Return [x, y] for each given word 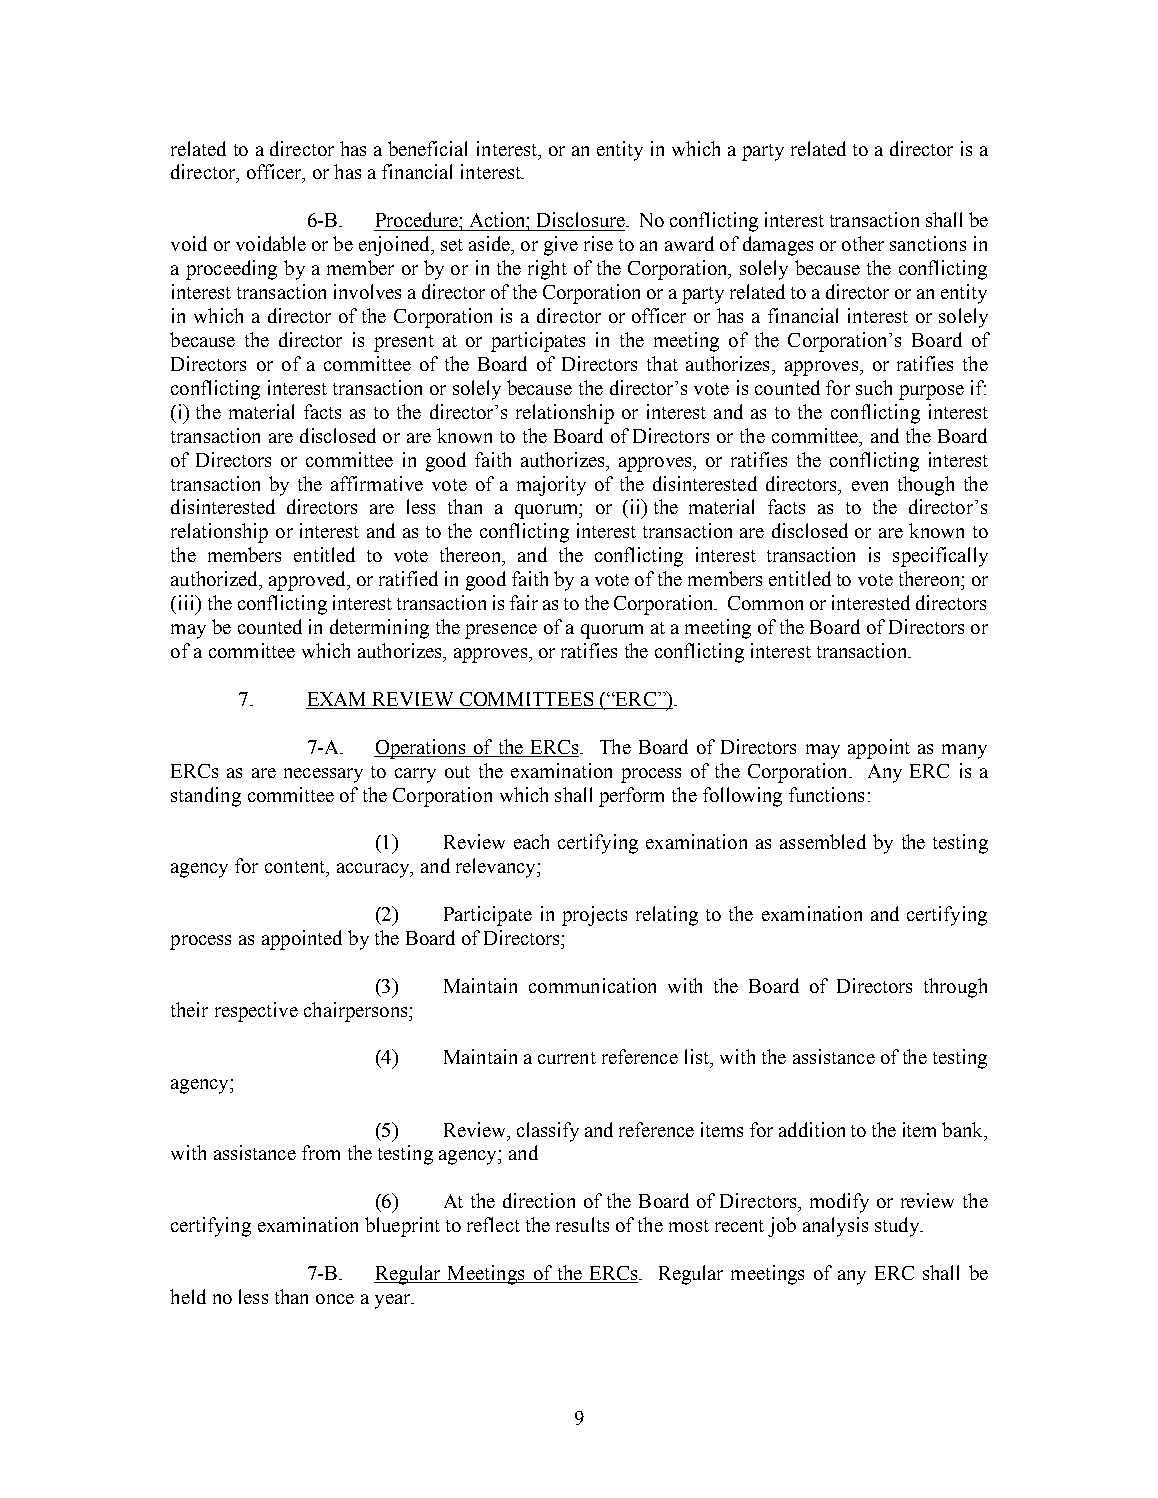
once [335, 1299]
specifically [940, 557]
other [863, 243]
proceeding [231, 270]
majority [551, 486]
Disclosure [582, 219]
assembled [823, 841]
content [296, 868]
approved [308, 581]
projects [594, 916]
